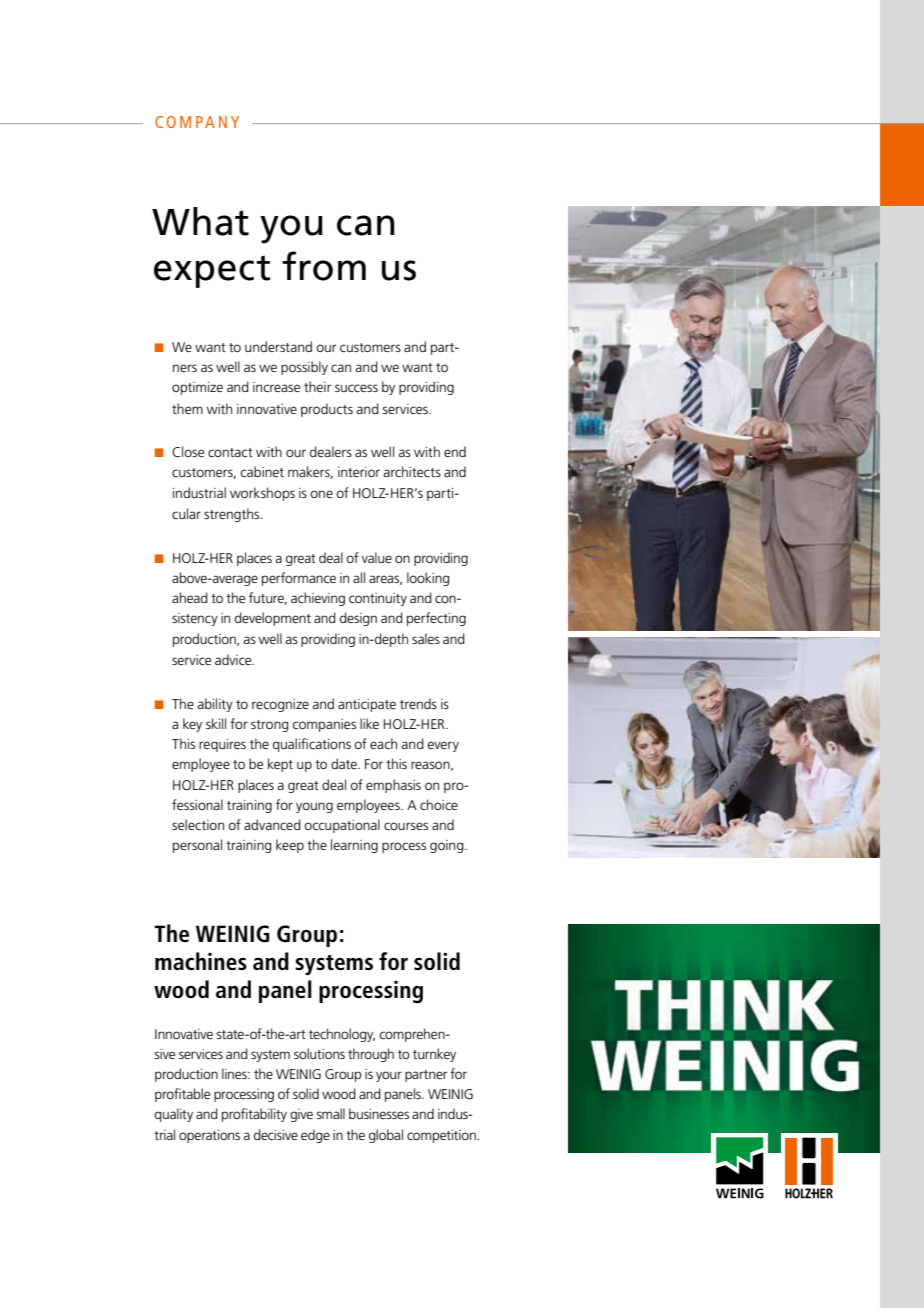  Describe the element at coordinates (418, 703) in the document. I see `trends` at that location.
